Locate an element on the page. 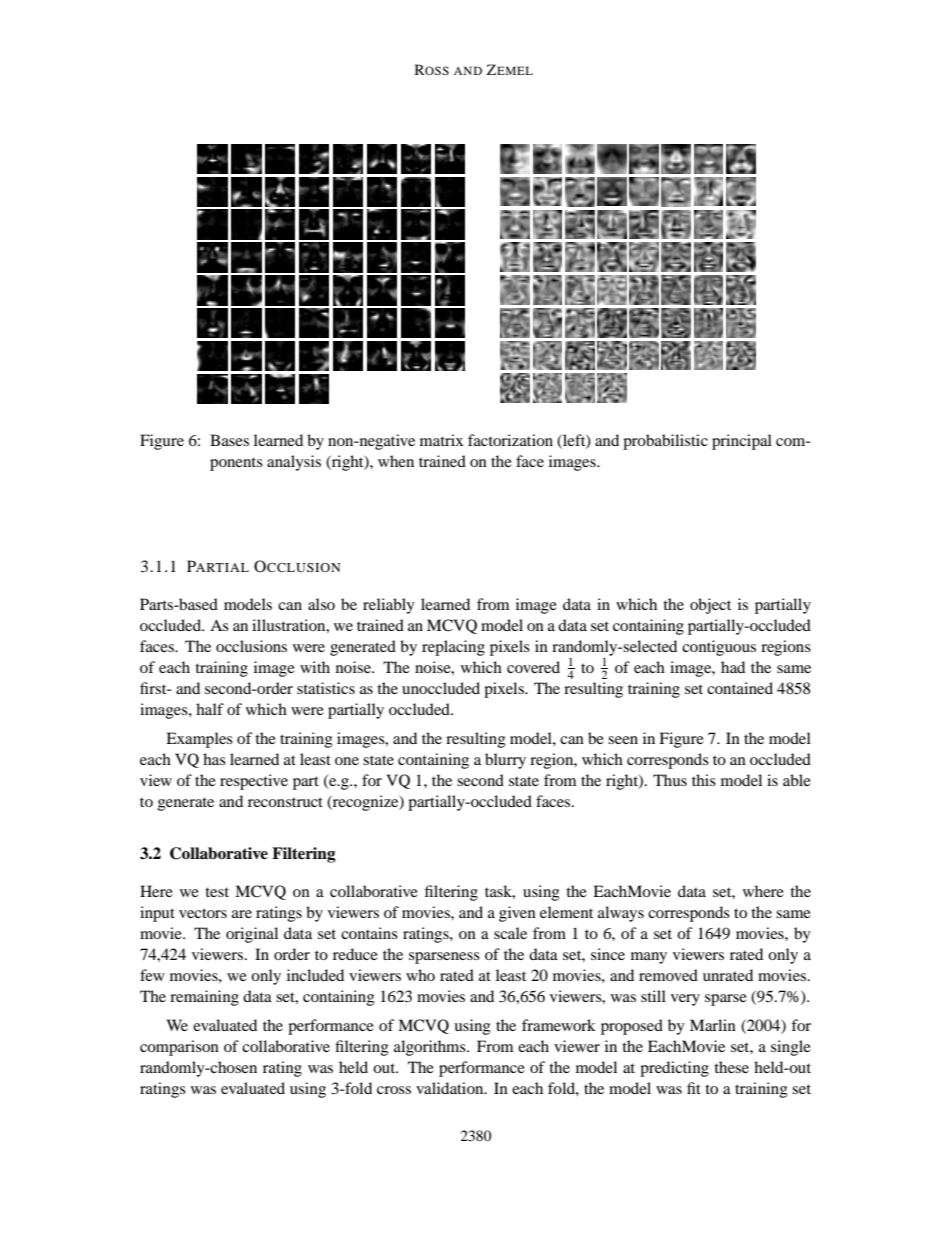 This document has width=952, height=1233. this is located at coordinates (704, 780).
